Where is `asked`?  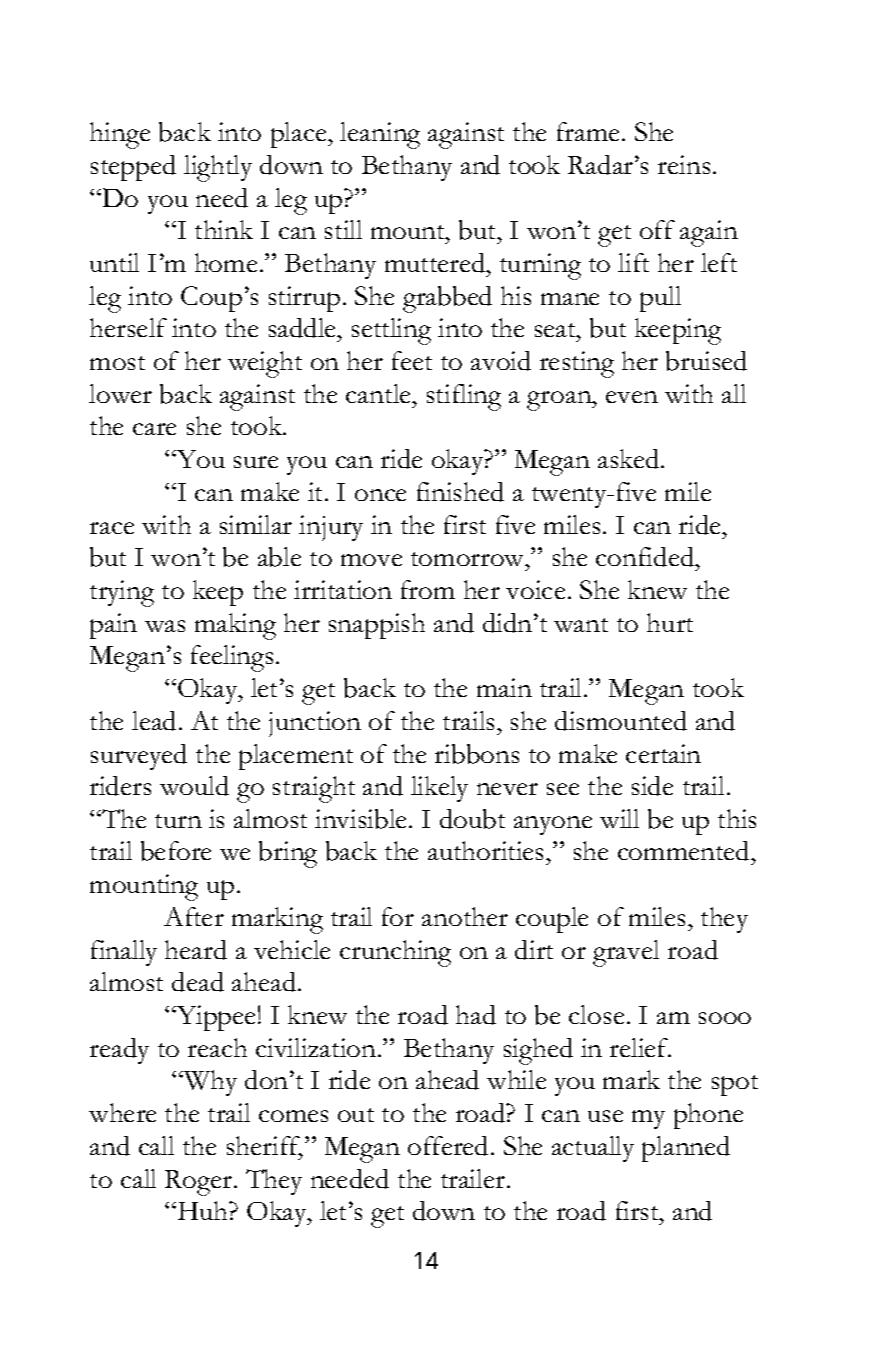
asked is located at coordinates (630, 459).
